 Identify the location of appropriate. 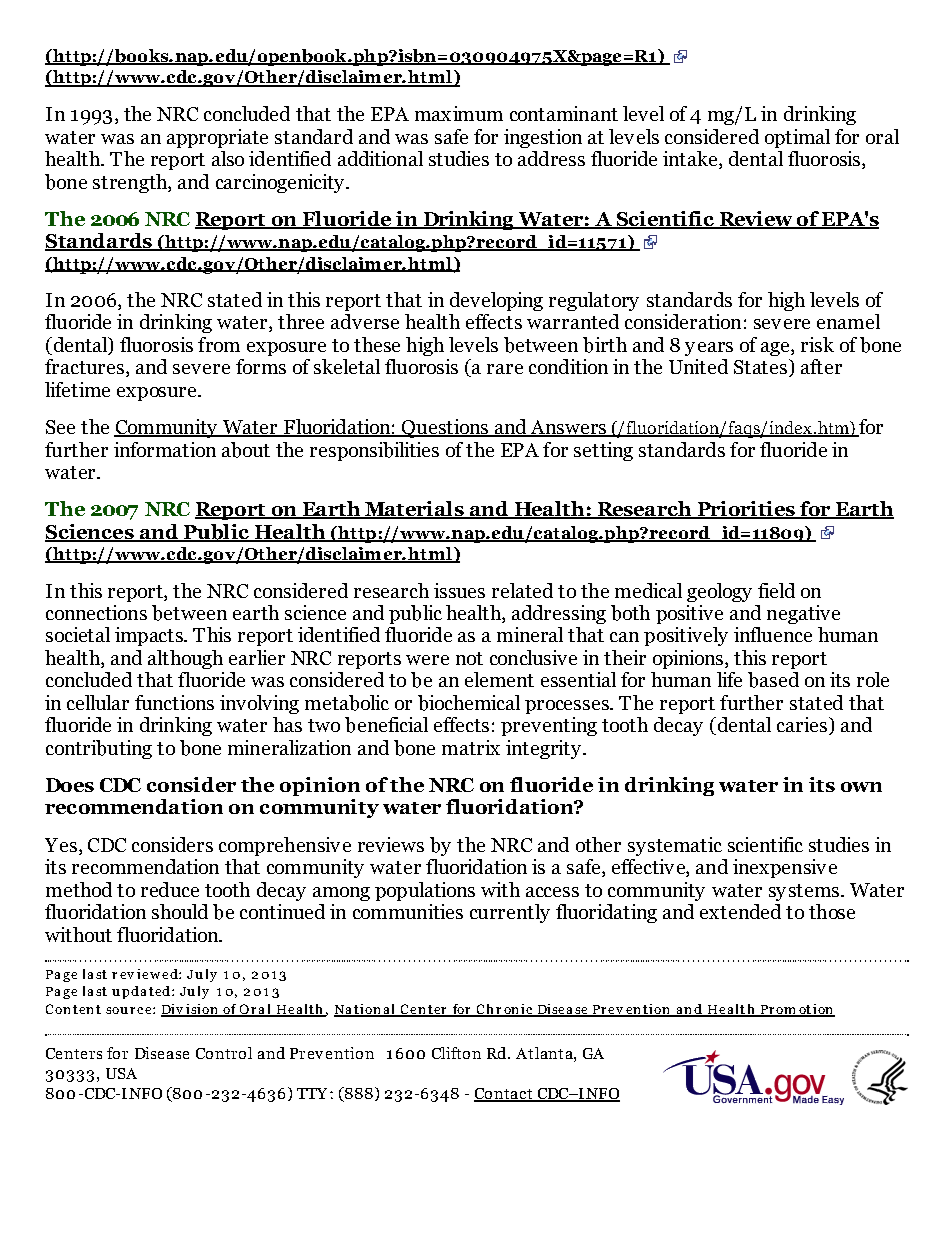
(217, 138).
